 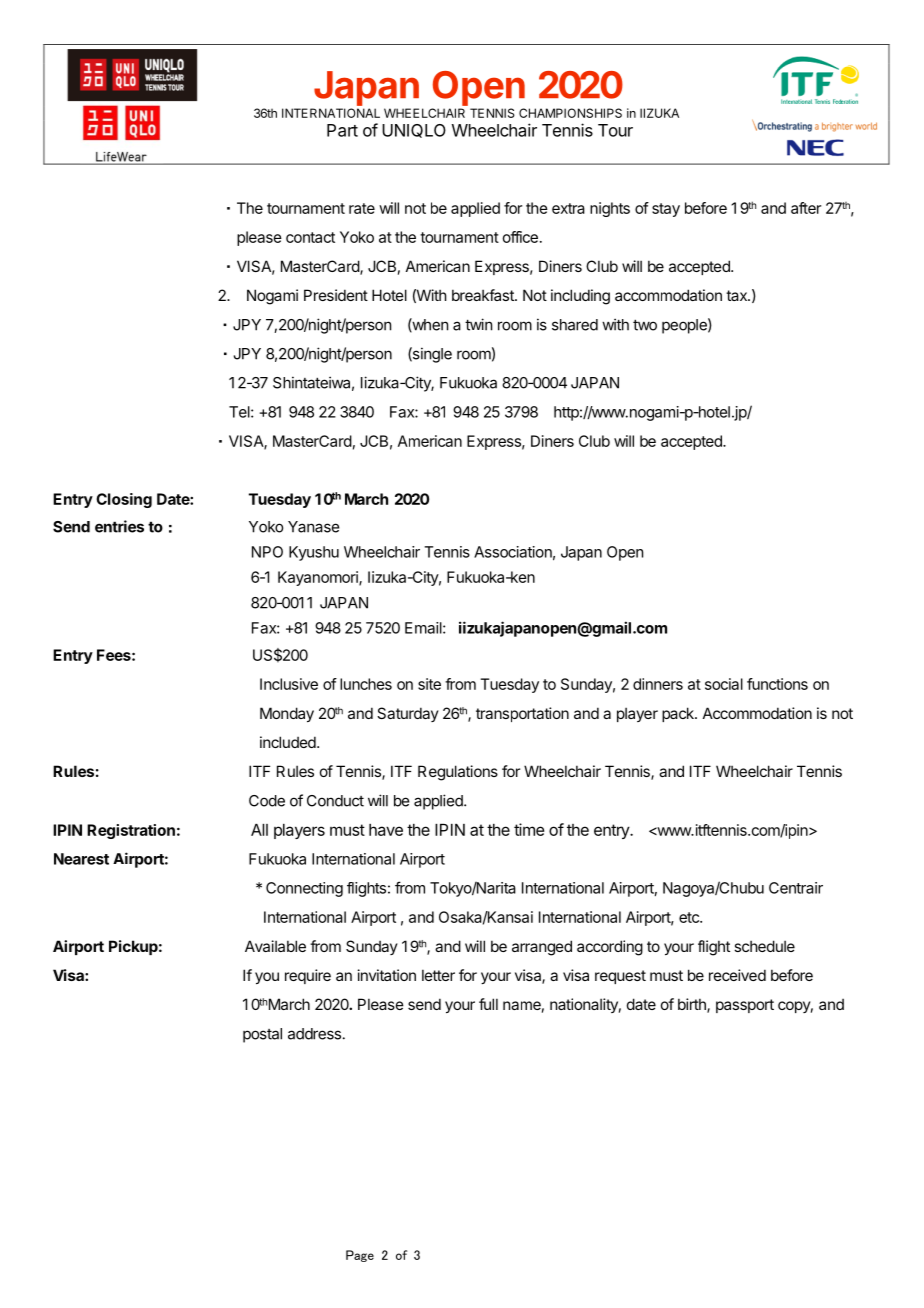 I want to click on Inclusive, so click(x=289, y=684).
